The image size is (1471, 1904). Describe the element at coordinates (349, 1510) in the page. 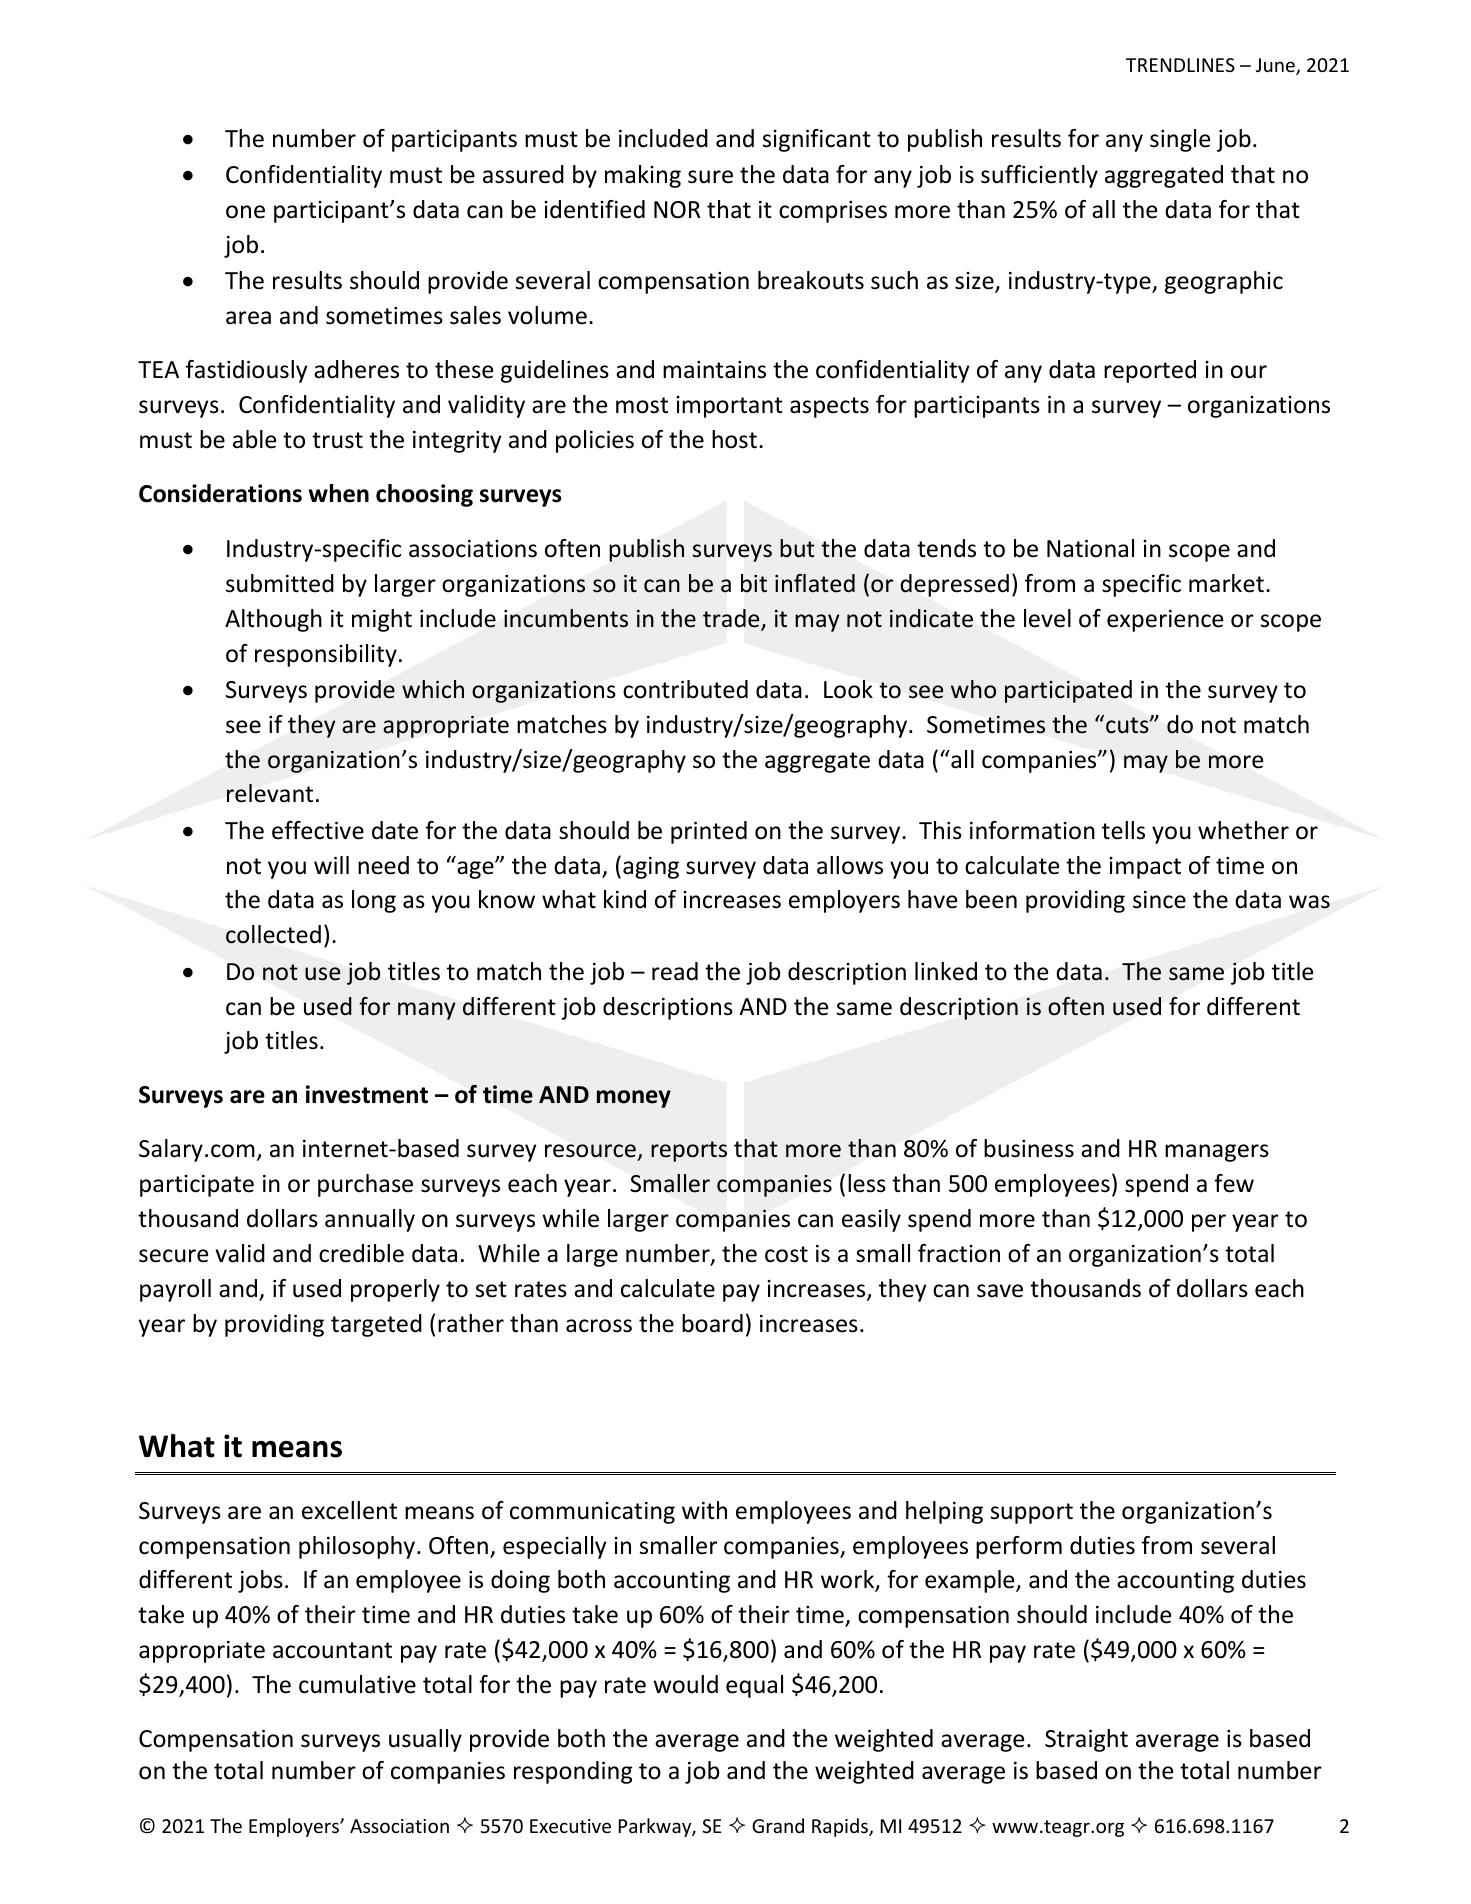

I see `excellent` at that location.
